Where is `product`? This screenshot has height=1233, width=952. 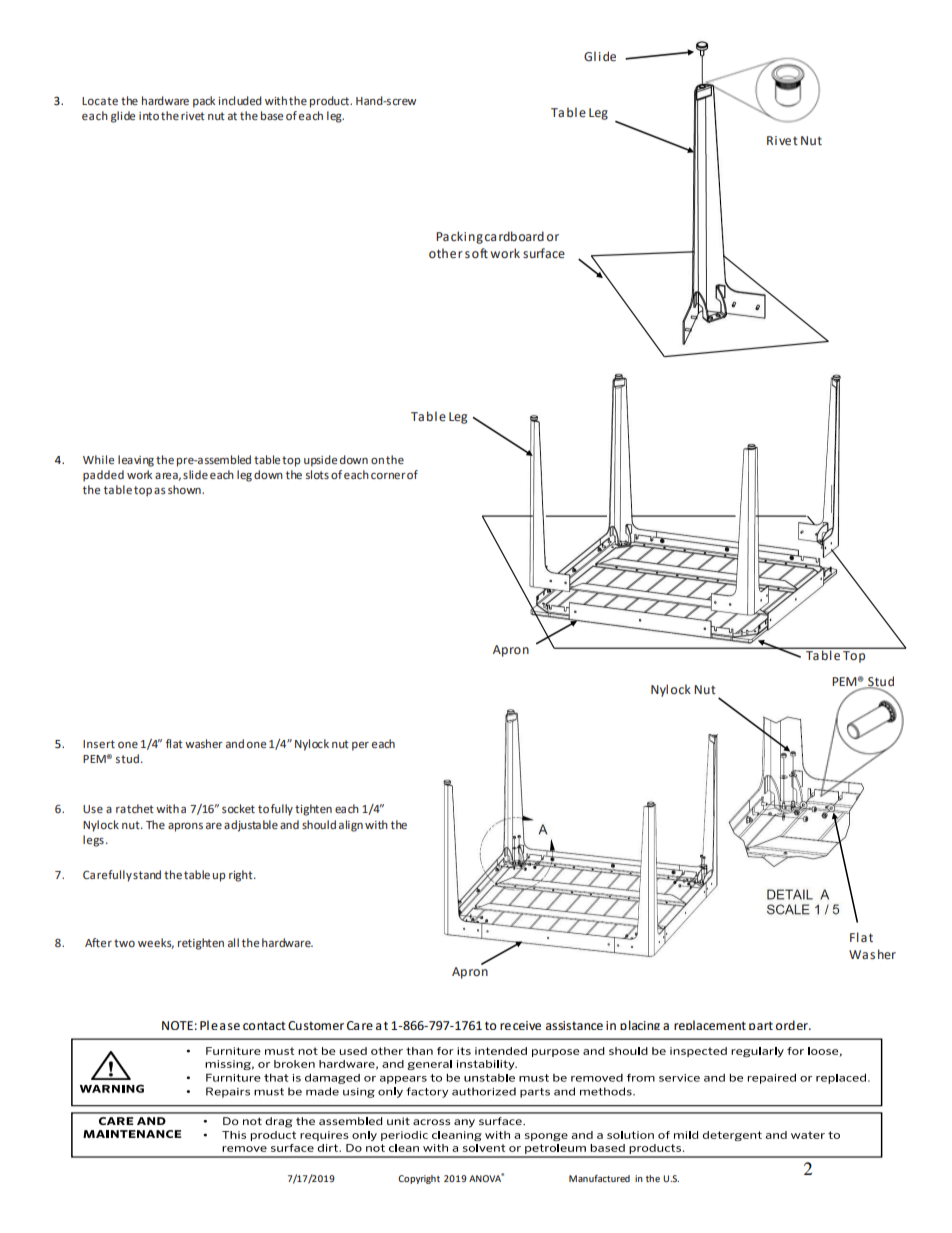
product is located at coordinates (331, 102).
